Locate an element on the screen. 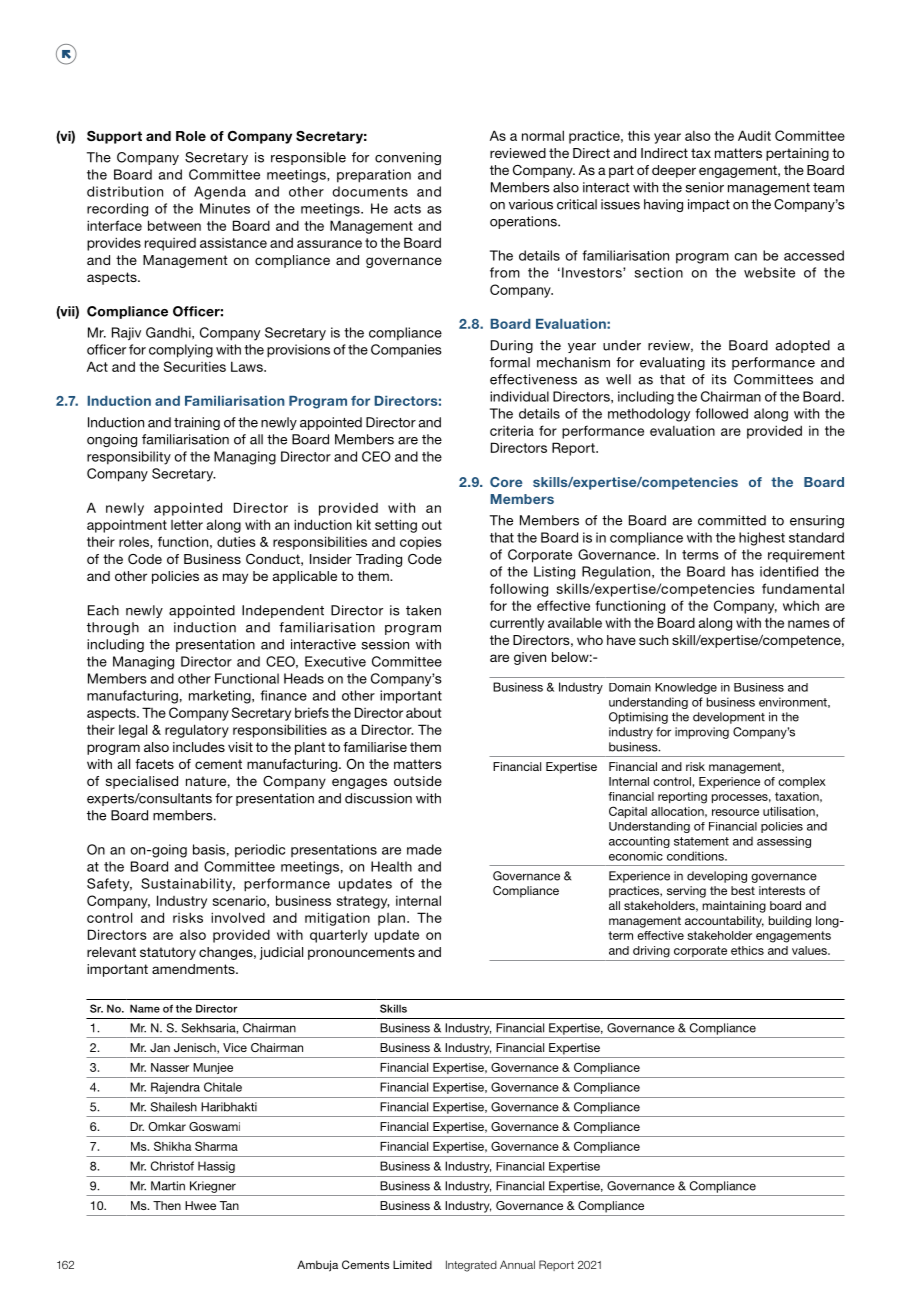 This screenshot has height=1308, width=924. amendments is located at coordinates (194, 969).
